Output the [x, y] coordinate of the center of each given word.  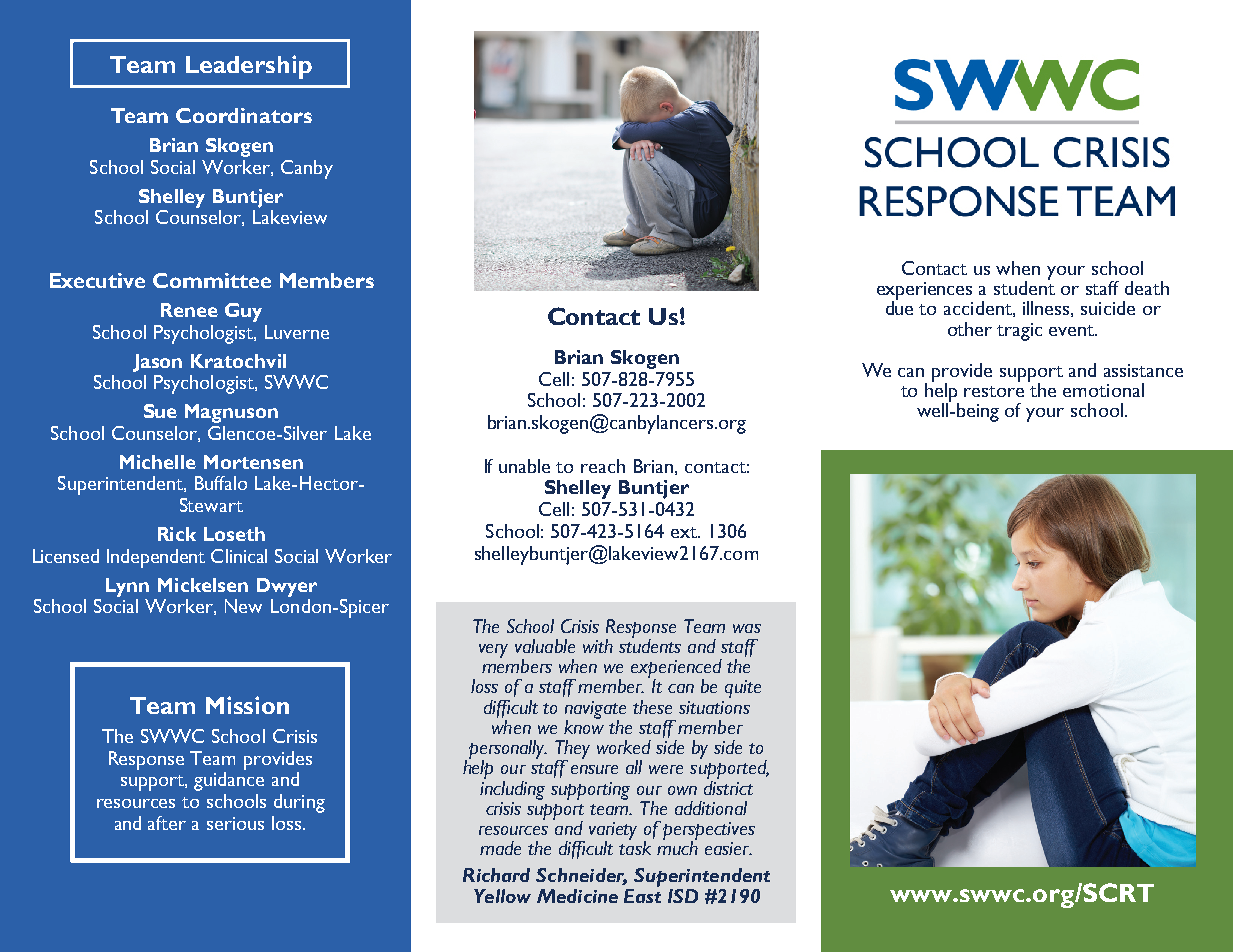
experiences [924, 292]
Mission [247, 705]
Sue [160, 411]
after [167, 823]
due [899, 307]
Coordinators [244, 115]
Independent [156, 558]
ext [685, 532]
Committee [212, 280]
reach [603, 466]
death [1147, 288]
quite [743, 689]
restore [994, 391]
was [747, 628]
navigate [595, 711]
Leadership [249, 67]
